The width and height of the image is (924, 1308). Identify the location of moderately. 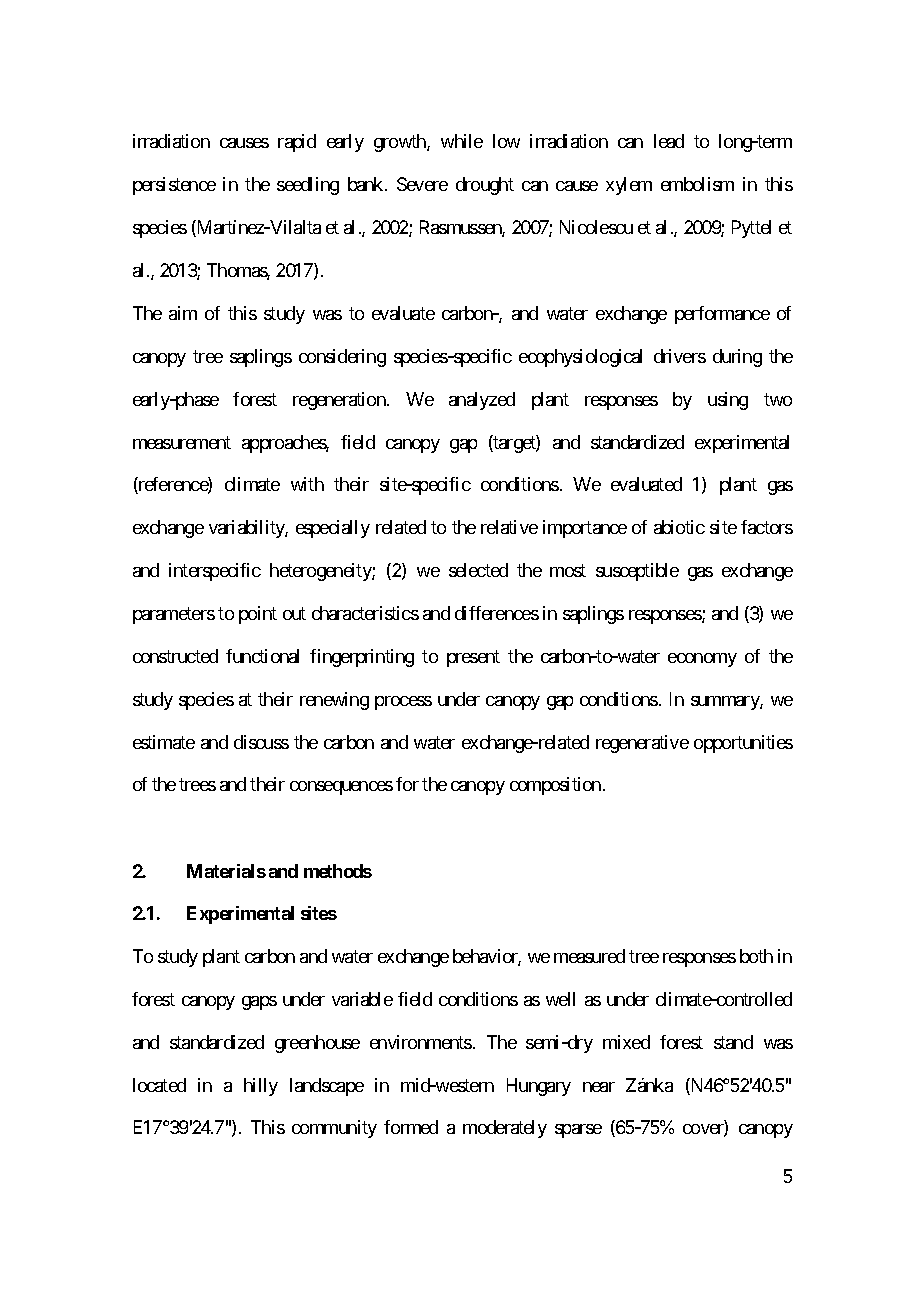
(505, 1129).
